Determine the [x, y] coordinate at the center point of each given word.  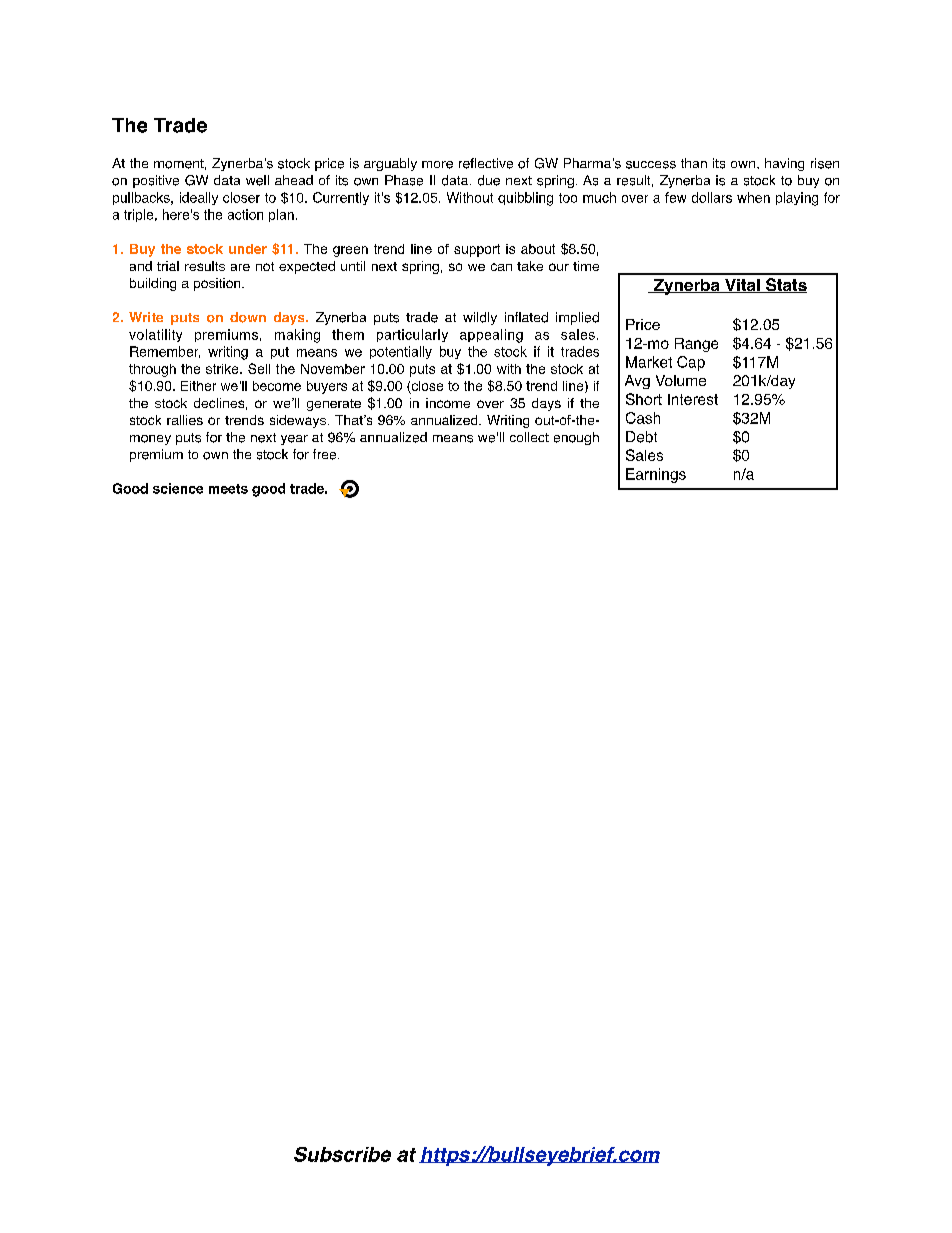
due [489, 180]
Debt [641, 437]
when [753, 197]
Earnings [656, 475]
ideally [199, 198]
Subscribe [342, 1154]
